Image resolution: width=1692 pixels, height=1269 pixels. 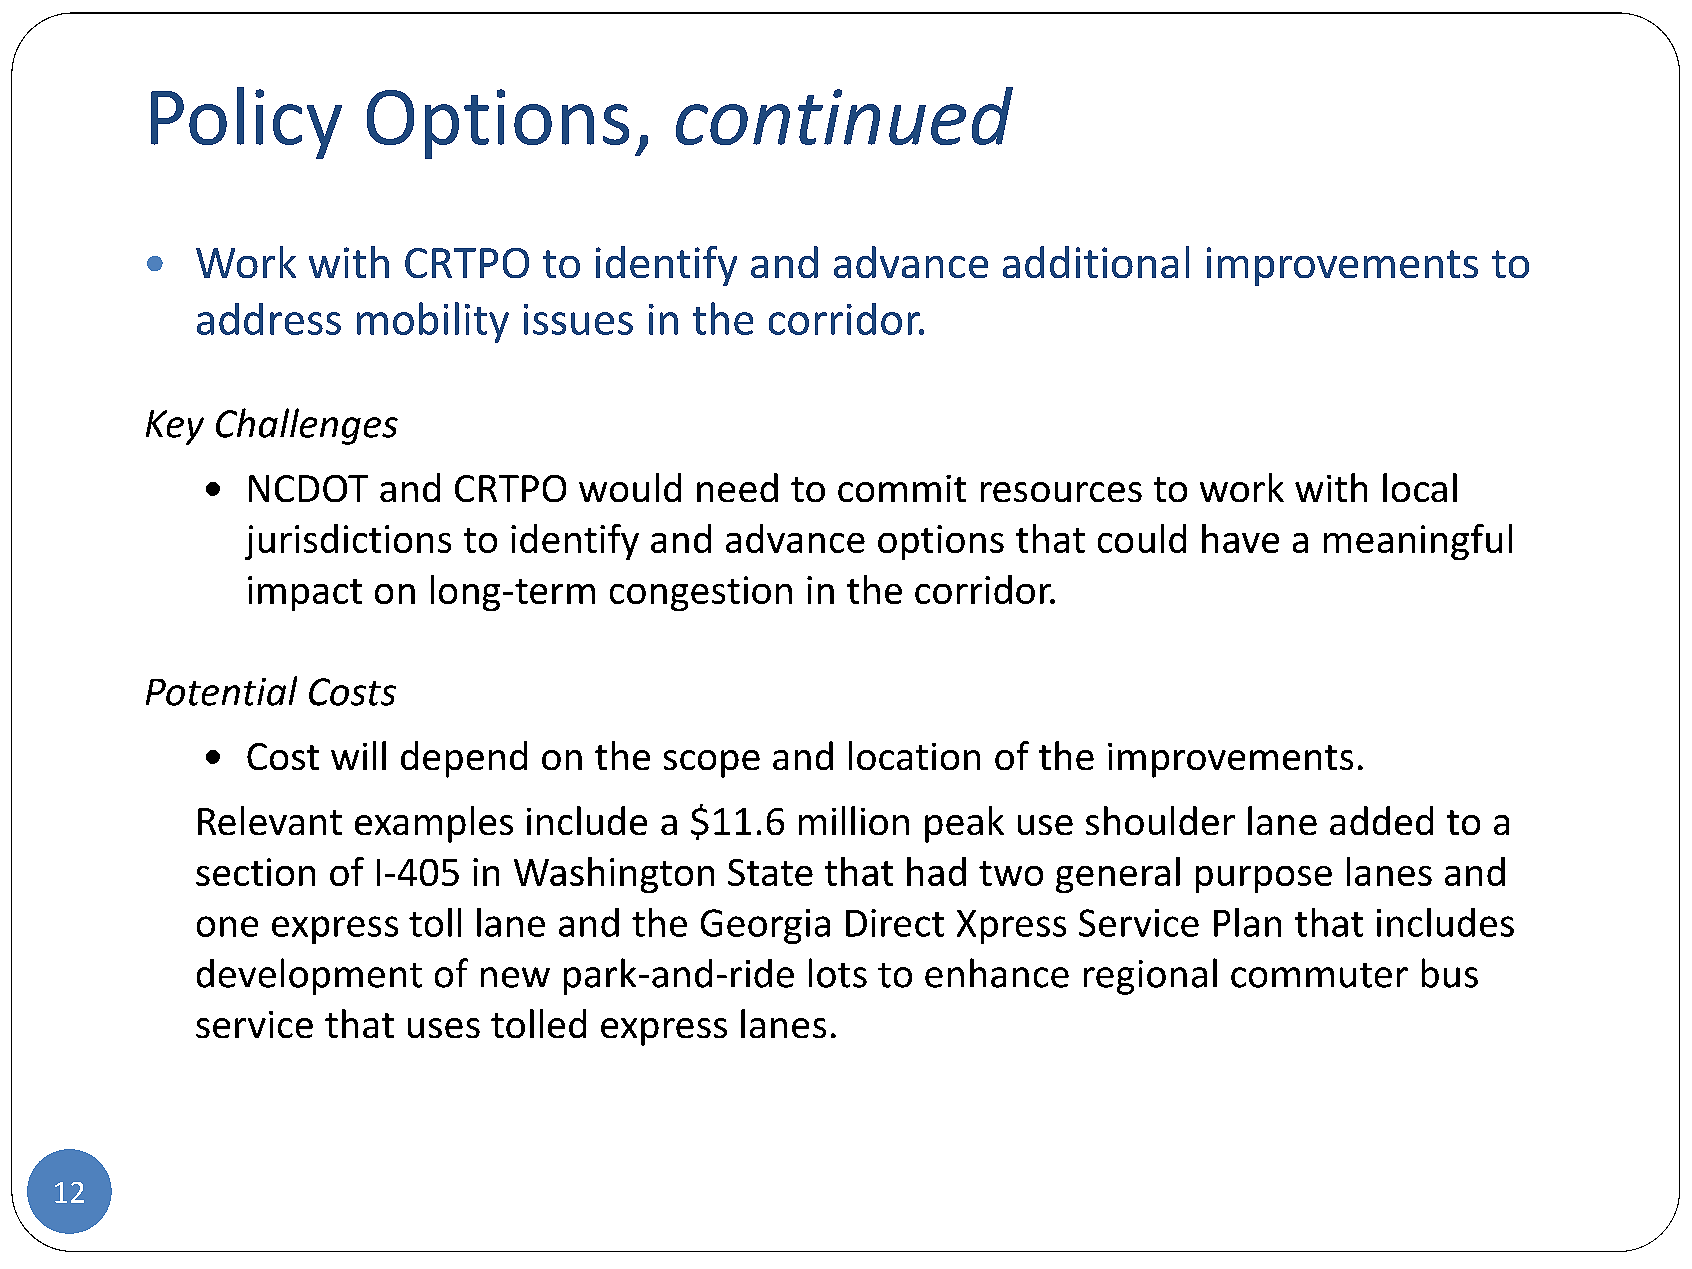 I want to click on congestion, so click(x=701, y=593).
